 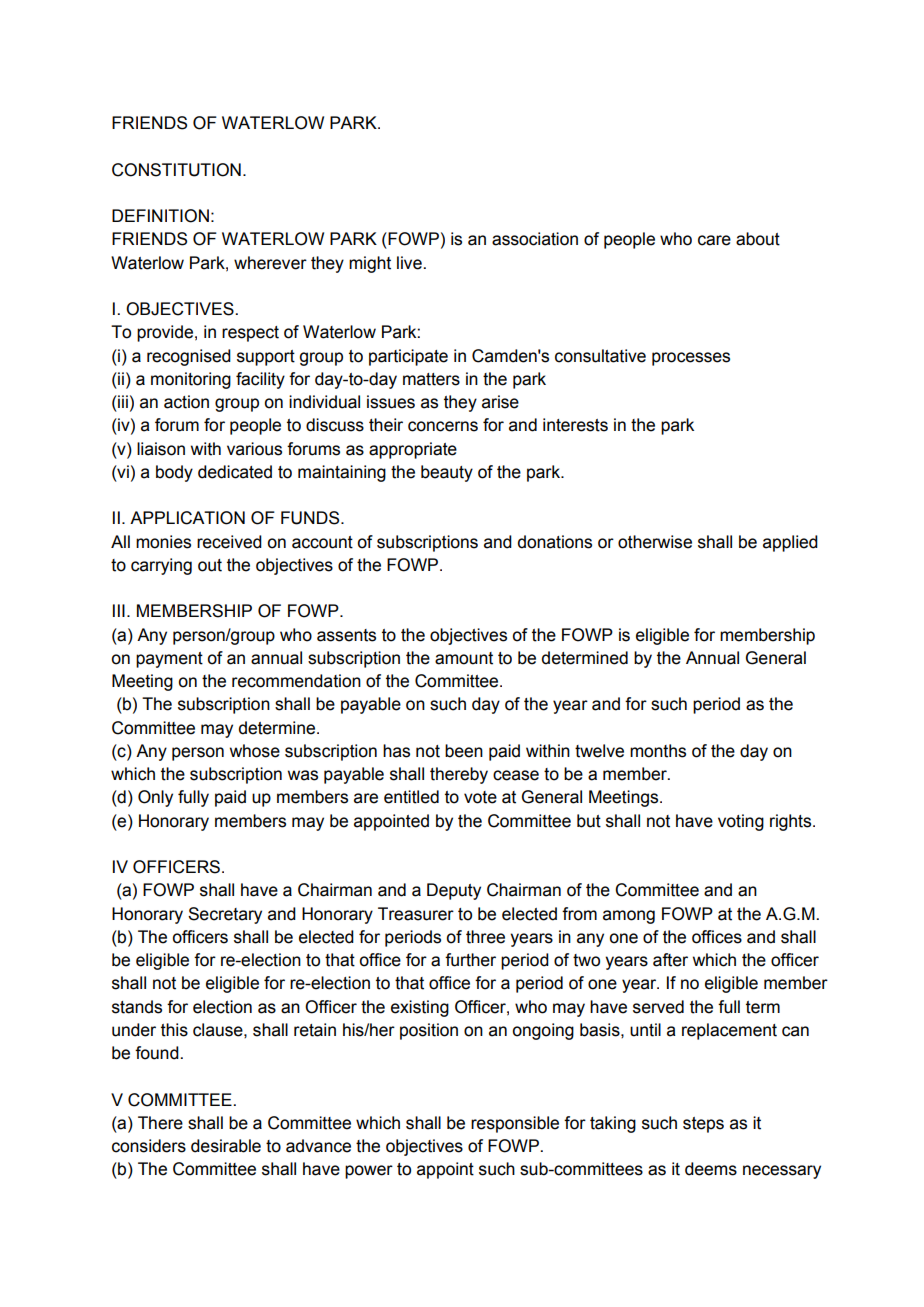 What do you see at coordinates (226, 1146) in the image?
I see `desirable` at bounding box center [226, 1146].
